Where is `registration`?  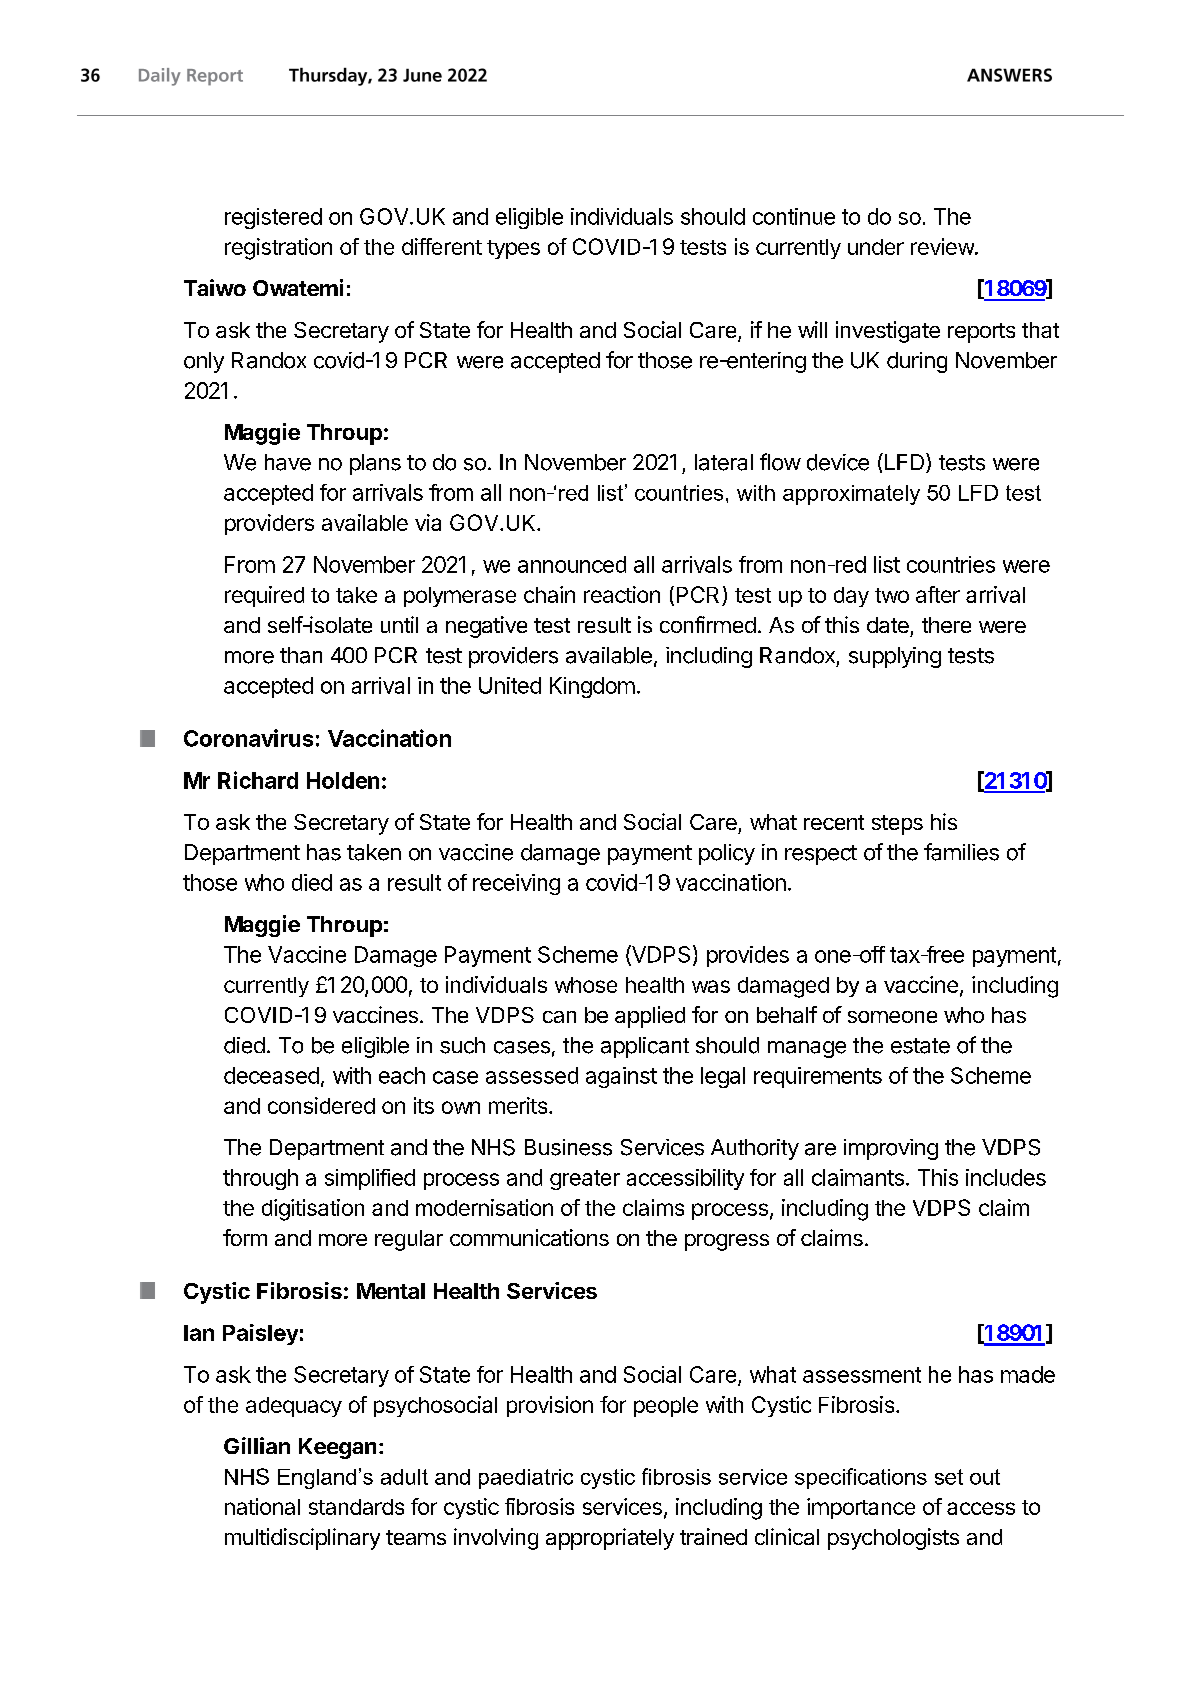
registration is located at coordinates (278, 249).
